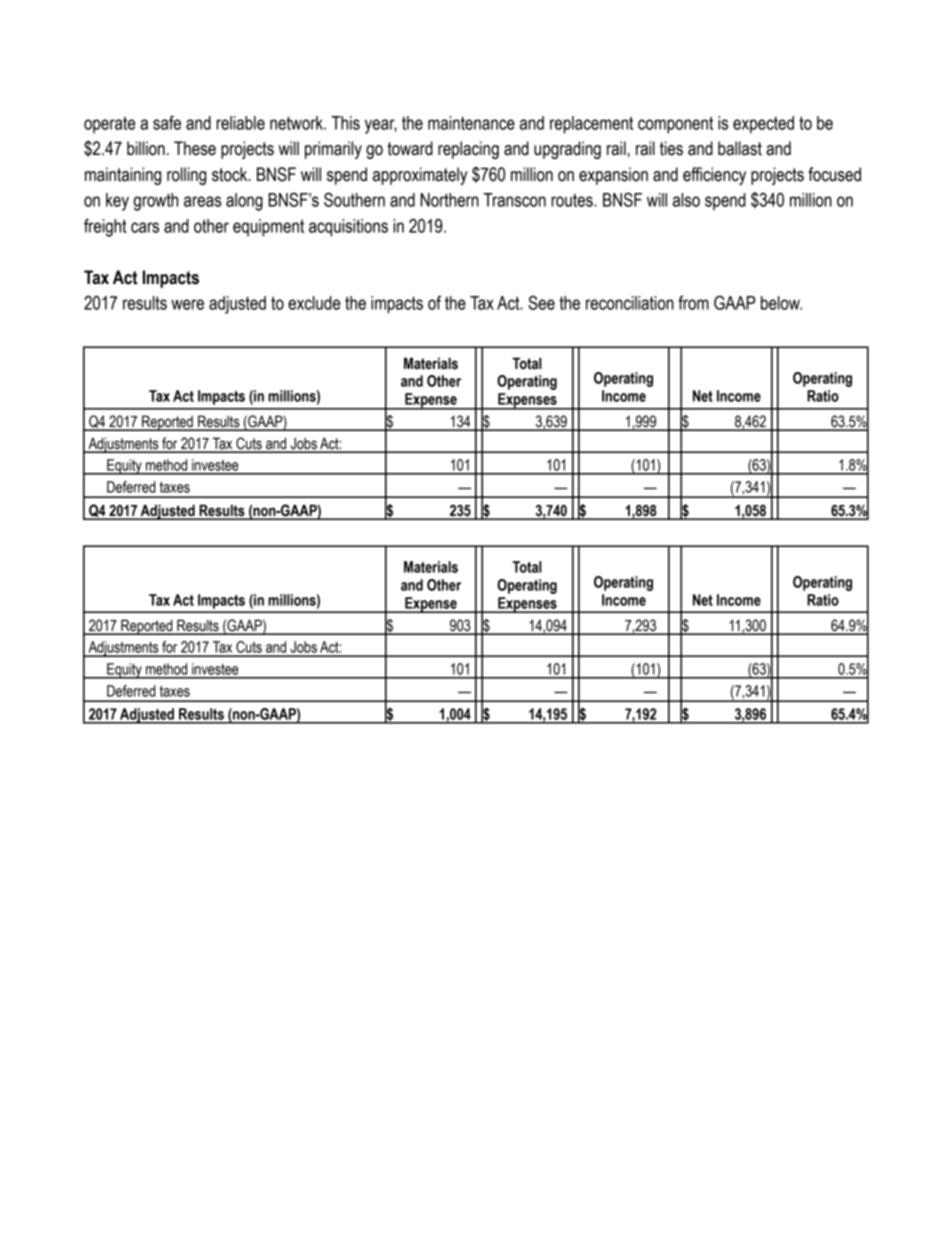 The image size is (952, 1233). What do you see at coordinates (686, 200) in the screenshot?
I see `also` at bounding box center [686, 200].
